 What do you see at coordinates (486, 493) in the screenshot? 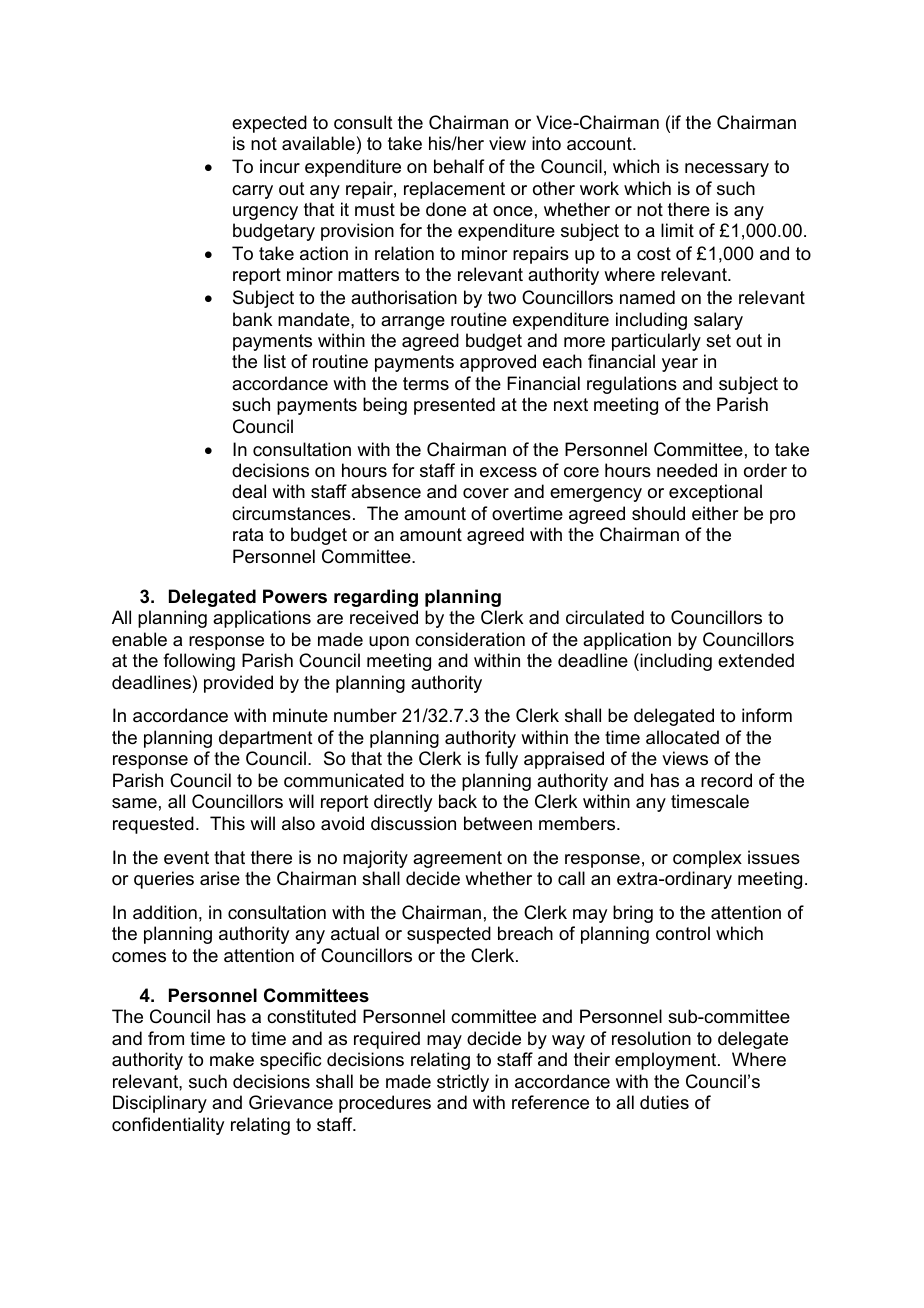
I see `cover` at bounding box center [486, 493].
